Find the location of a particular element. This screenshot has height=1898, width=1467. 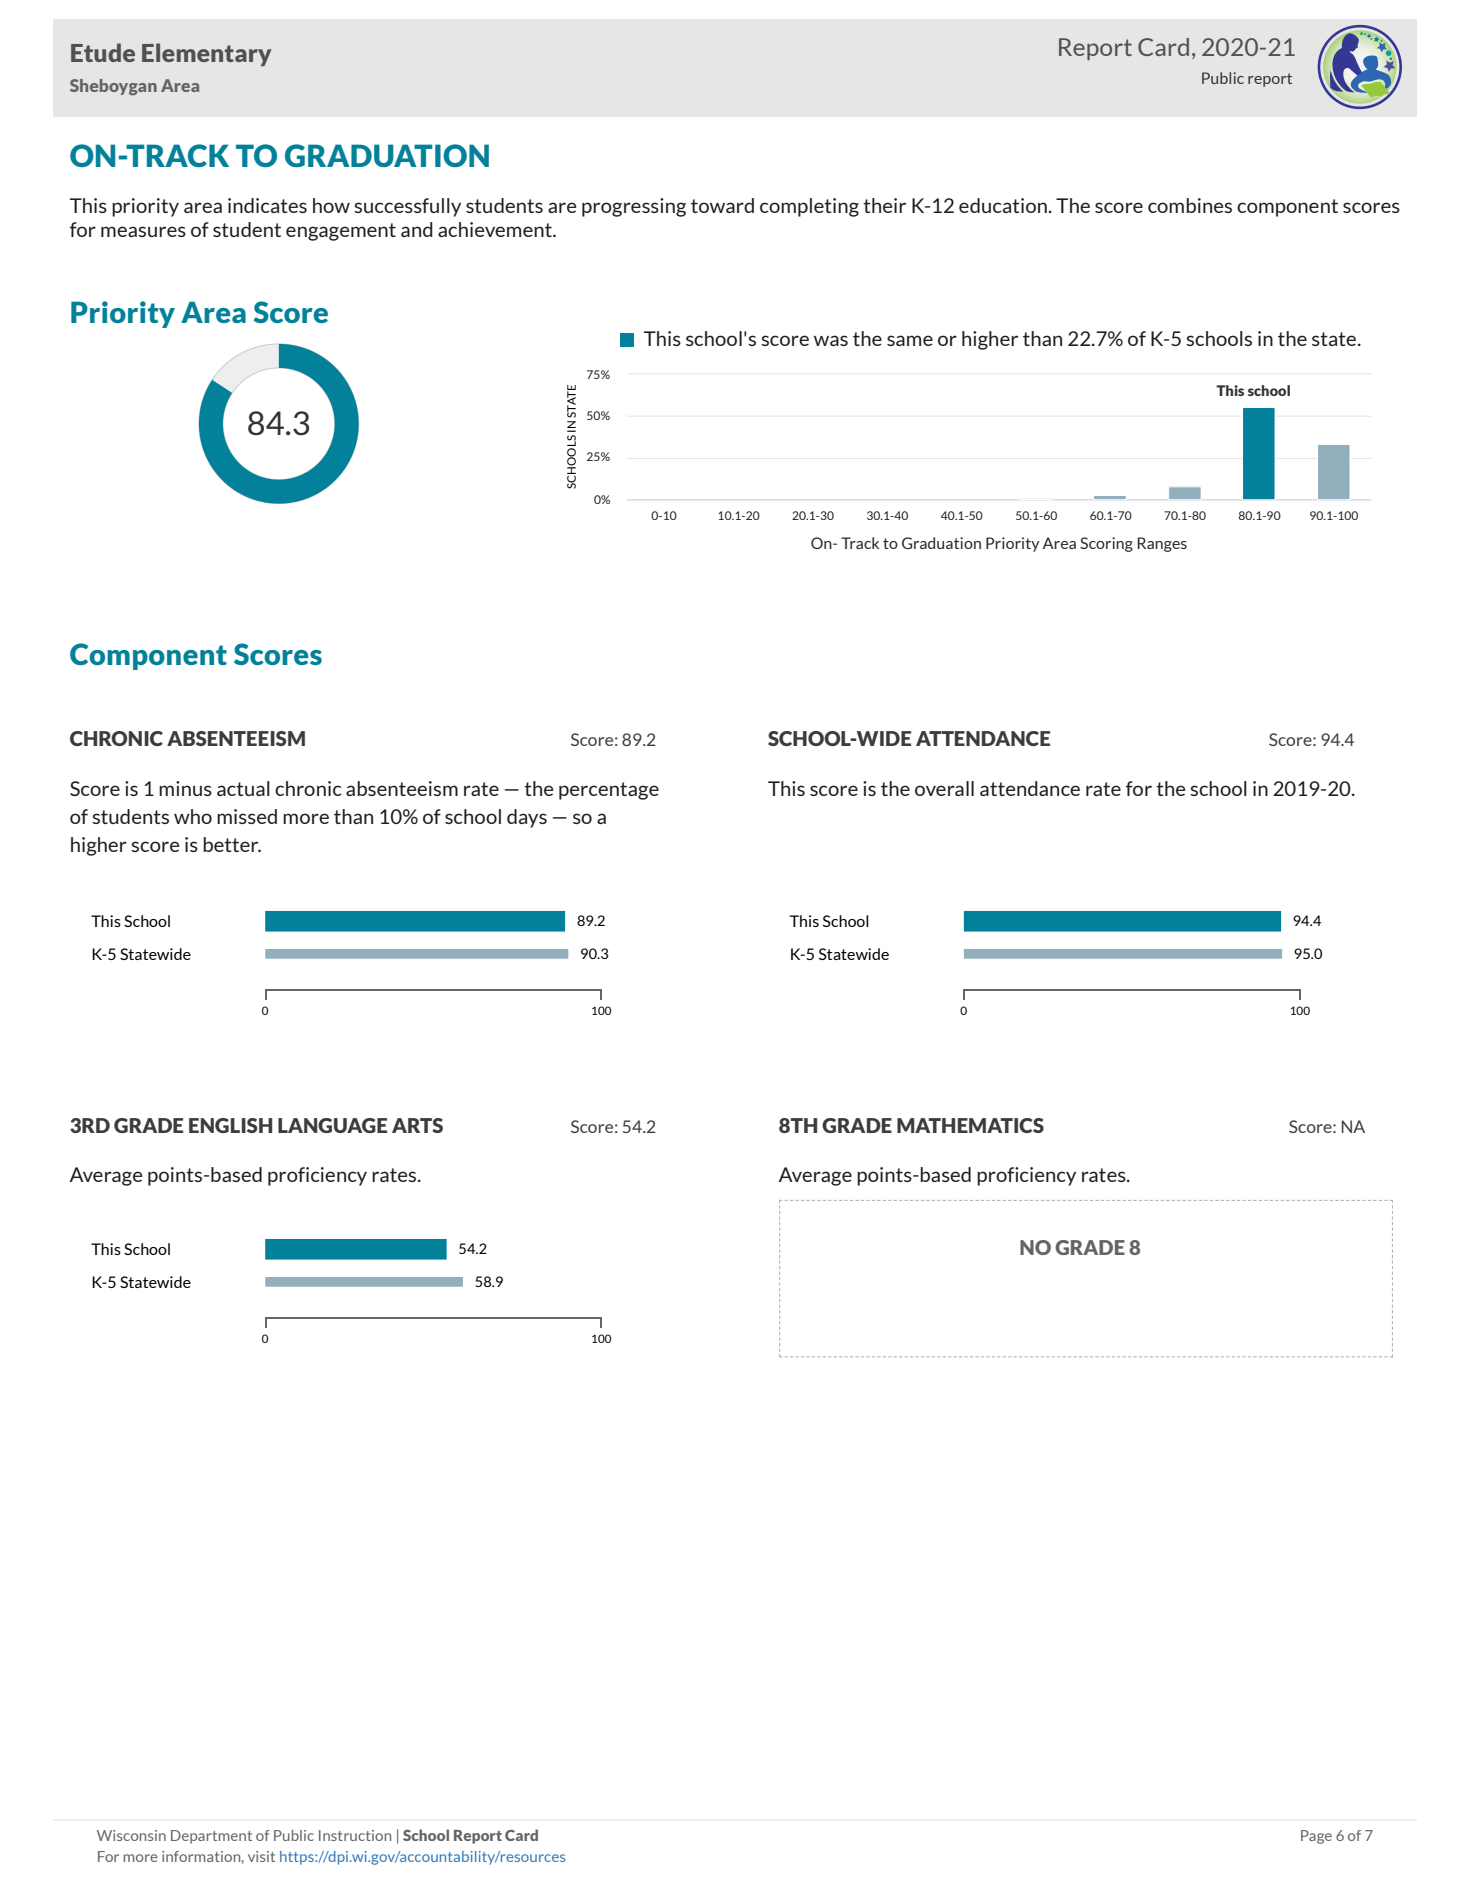

MATHEMATICS is located at coordinates (970, 1125).
